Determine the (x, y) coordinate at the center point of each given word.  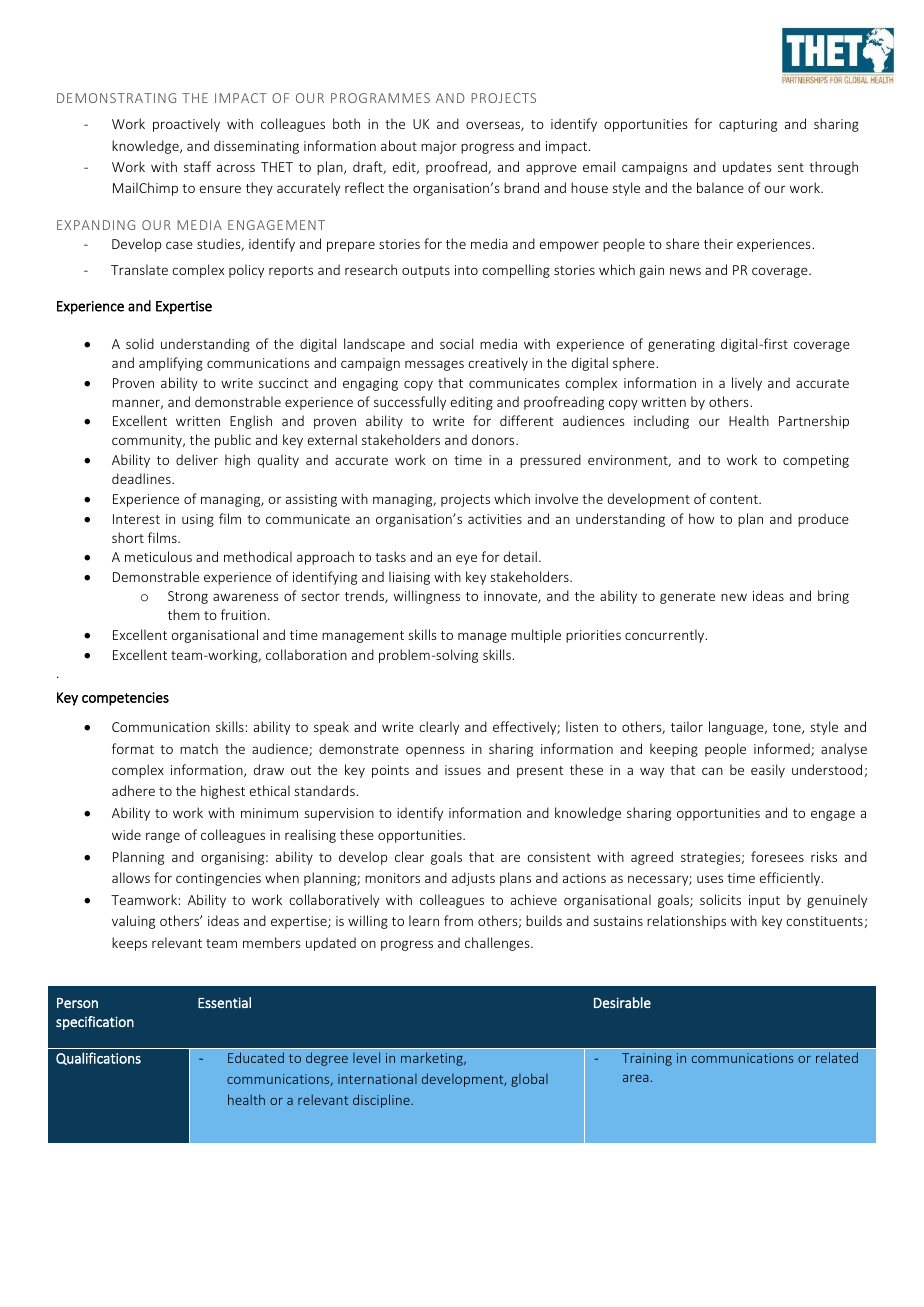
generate (687, 598)
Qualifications (98, 1058)
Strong (188, 597)
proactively (186, 125)
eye (466, 559)
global (529, 1080)
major (439, 147)
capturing (748, 125)
